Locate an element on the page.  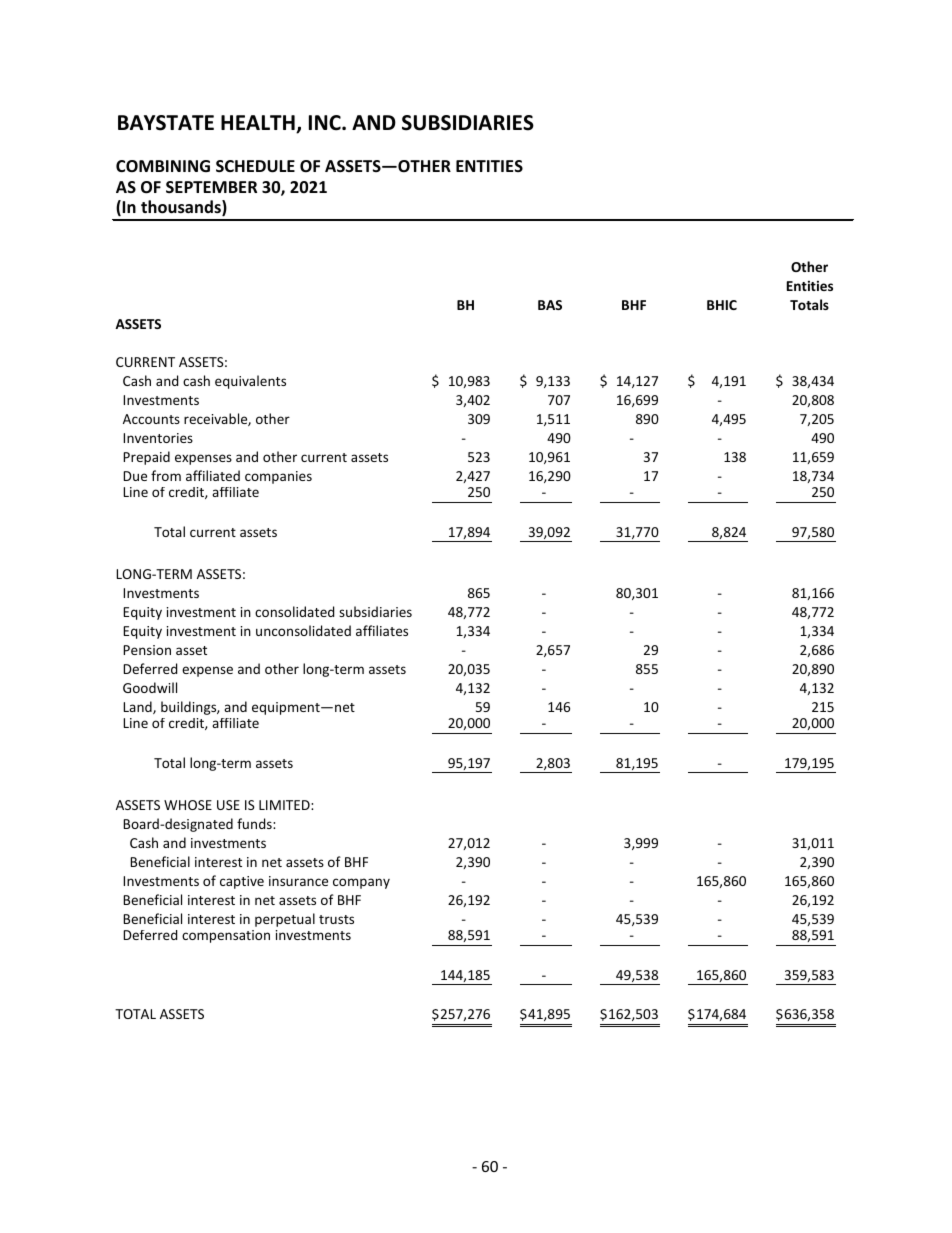
equivalents is located at coordinates (250, 382).
